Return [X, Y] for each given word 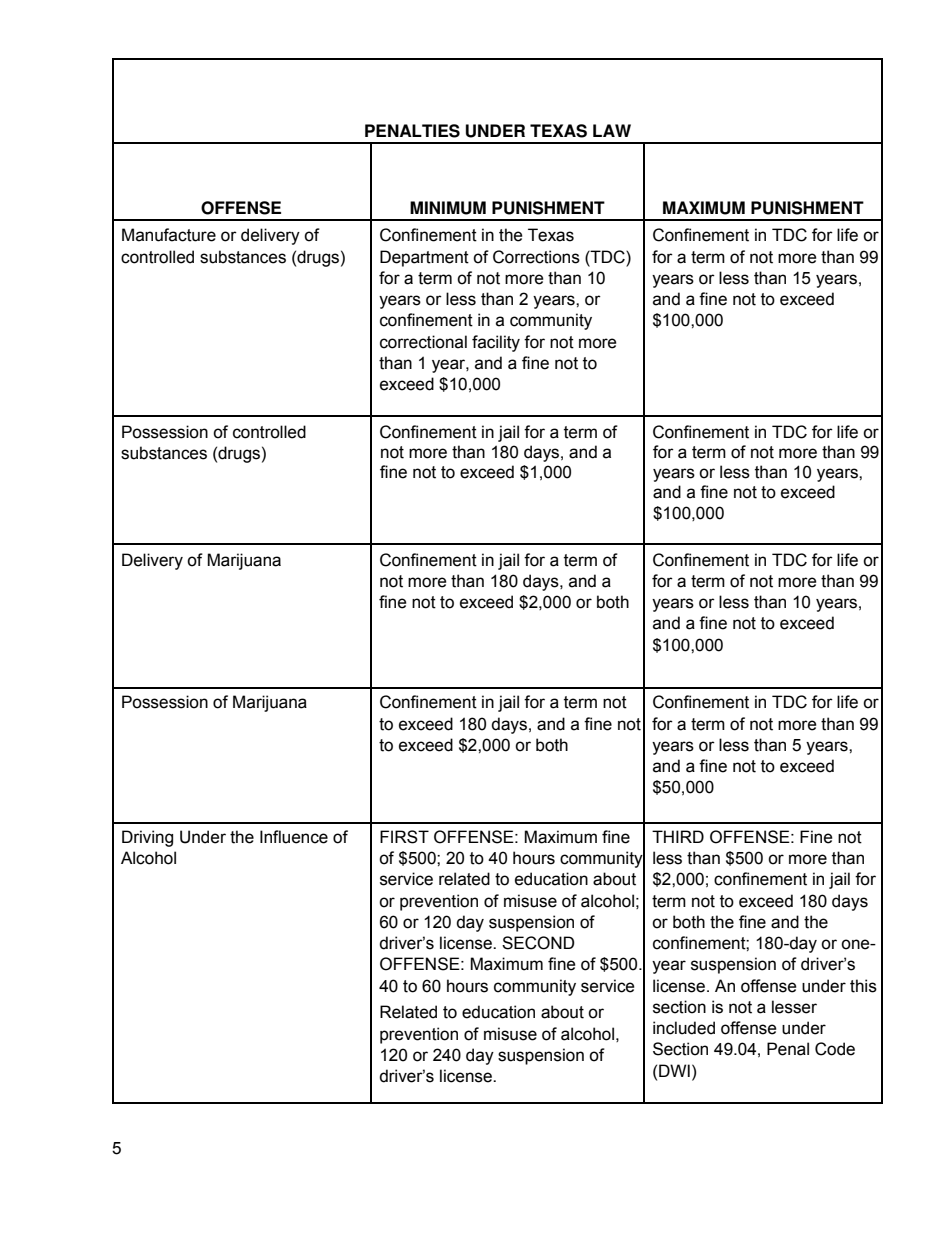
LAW [612, 130]
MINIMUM [448, 208]
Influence [294, 837]
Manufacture [169, 235]
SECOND [538, 943]
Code [835, 1049]
